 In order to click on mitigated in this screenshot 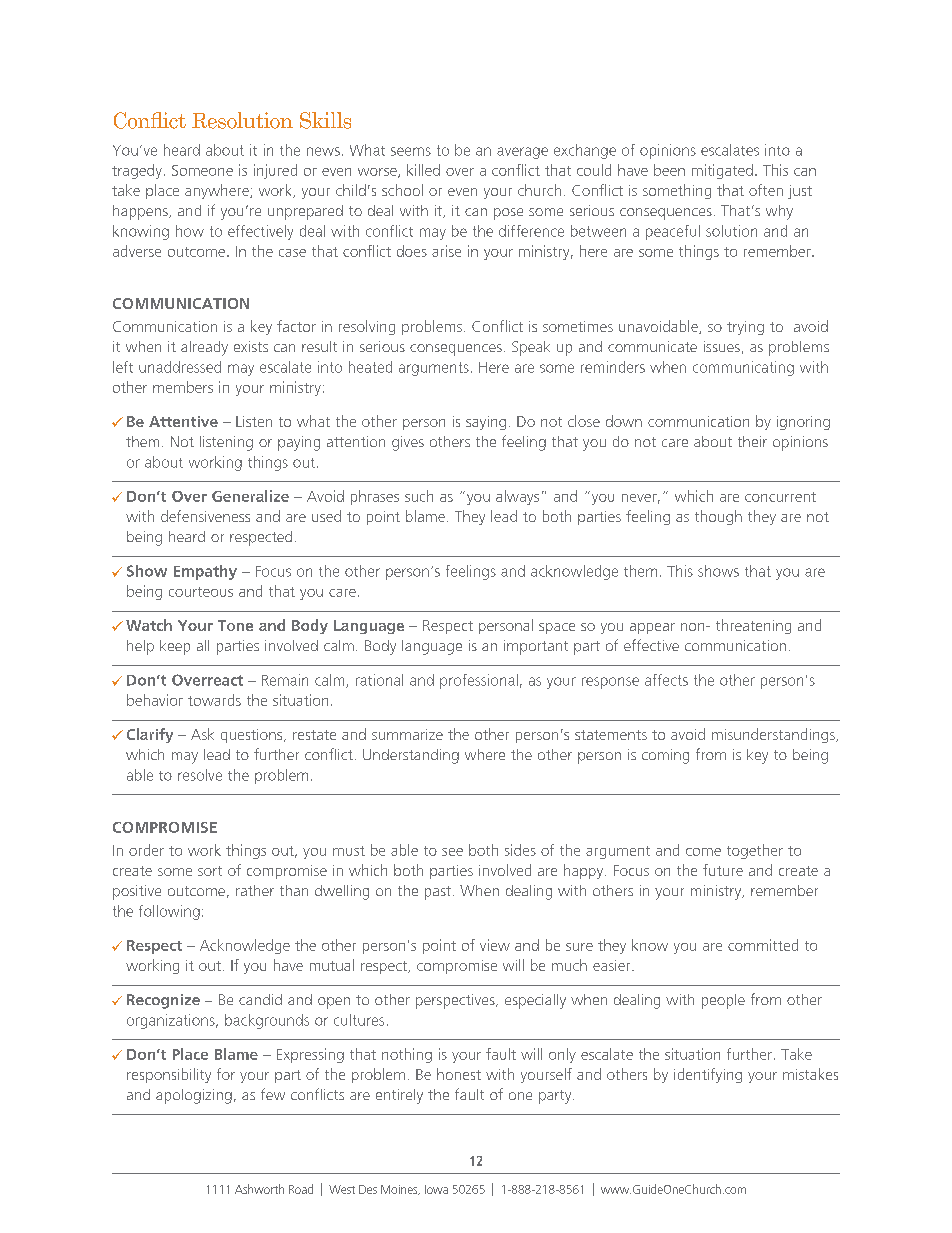, I will do `click(722, 171)`.
